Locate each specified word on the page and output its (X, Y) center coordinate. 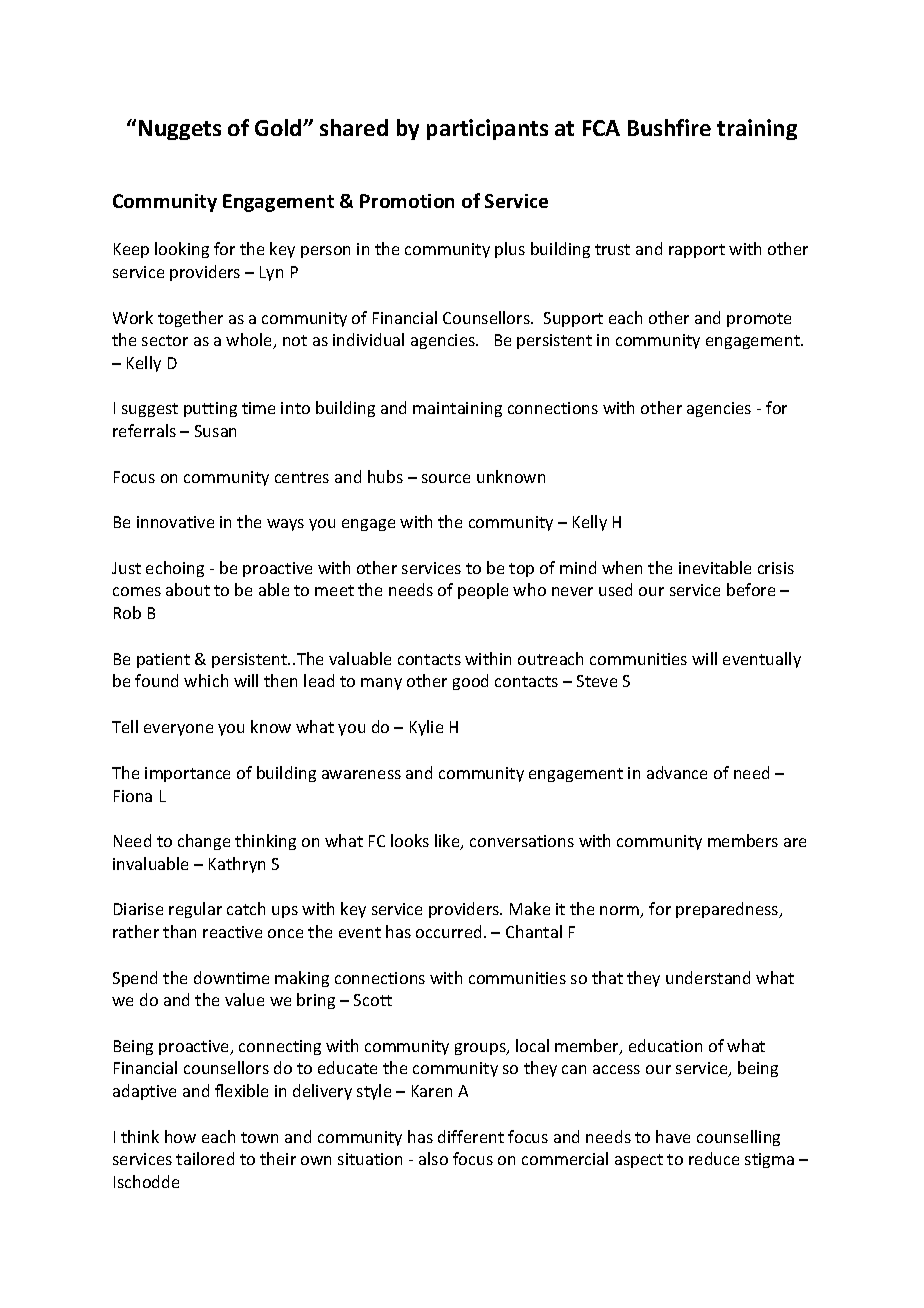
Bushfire (669, 127)
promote (759, 320)
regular (195, 910)
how (180, 1136)
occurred (448, 931)
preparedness (728, 910)
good (470, 682)
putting (210, 409)
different (471, 1136)
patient (163, 660)
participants (487, 129)
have (673, 1136)
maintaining (457, 409)
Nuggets (180, 130)
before (751, 589)
